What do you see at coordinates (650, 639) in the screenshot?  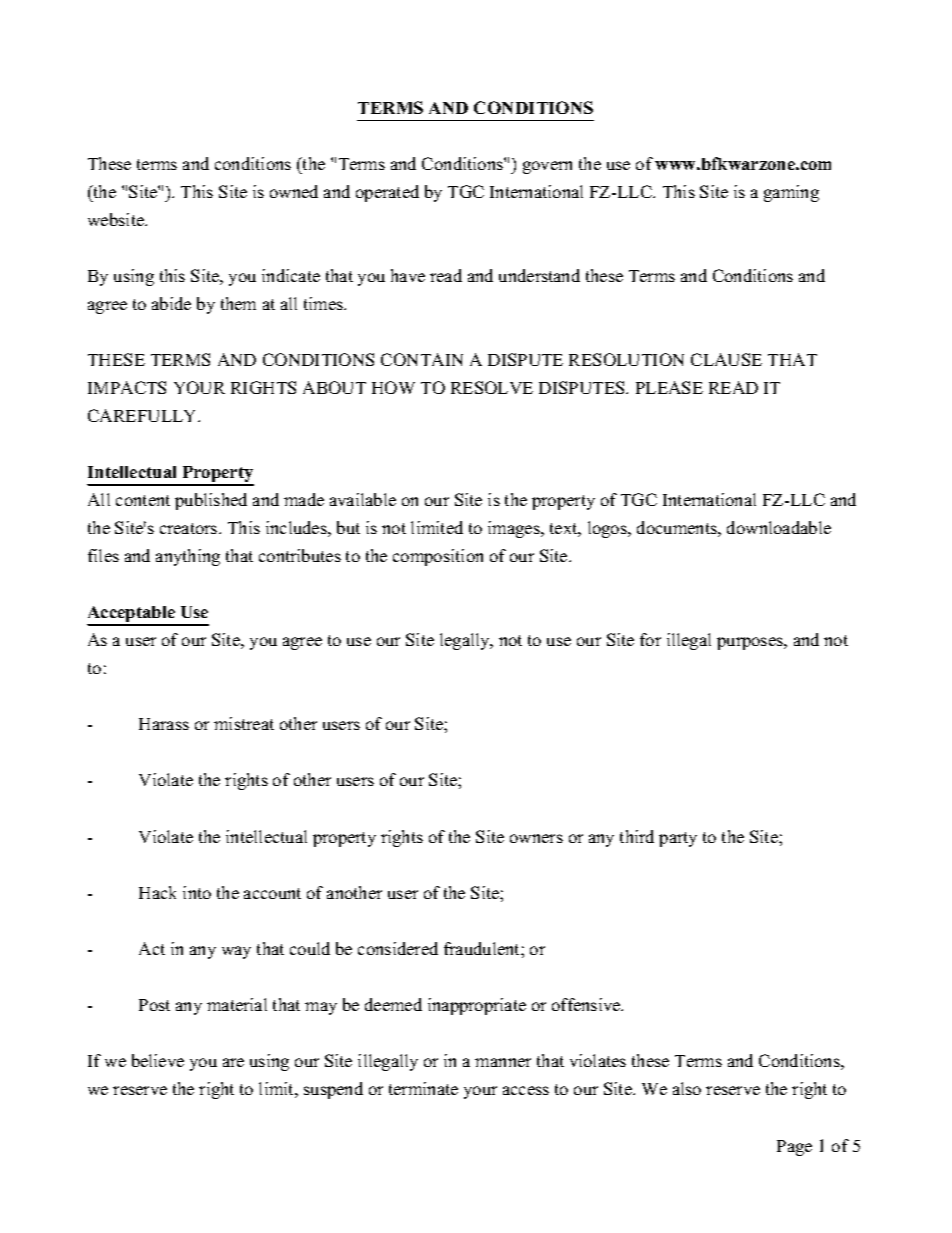 I see `for` at bounding box center [650, 639].
